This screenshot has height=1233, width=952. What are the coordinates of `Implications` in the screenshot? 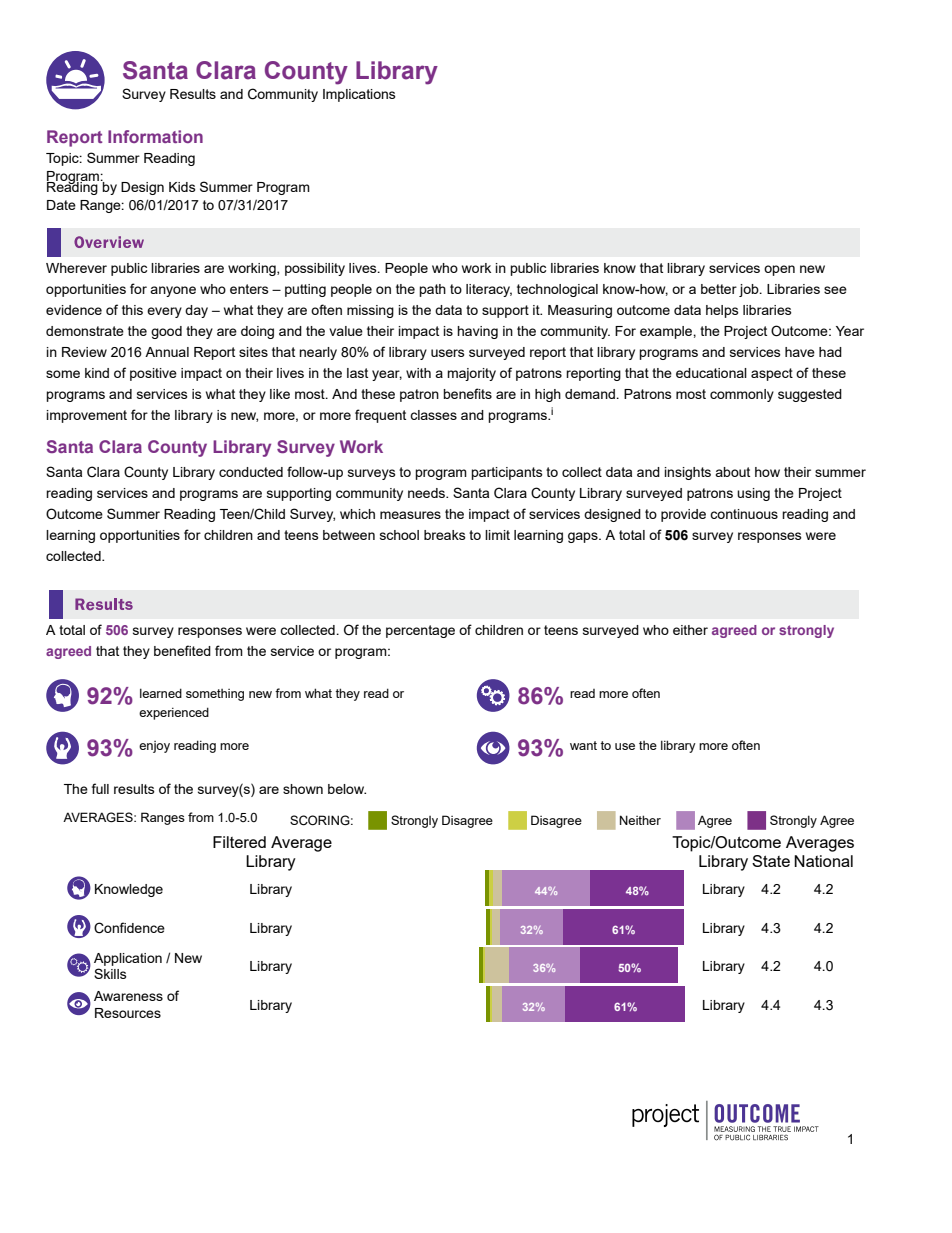 It's located at (359, 95).
